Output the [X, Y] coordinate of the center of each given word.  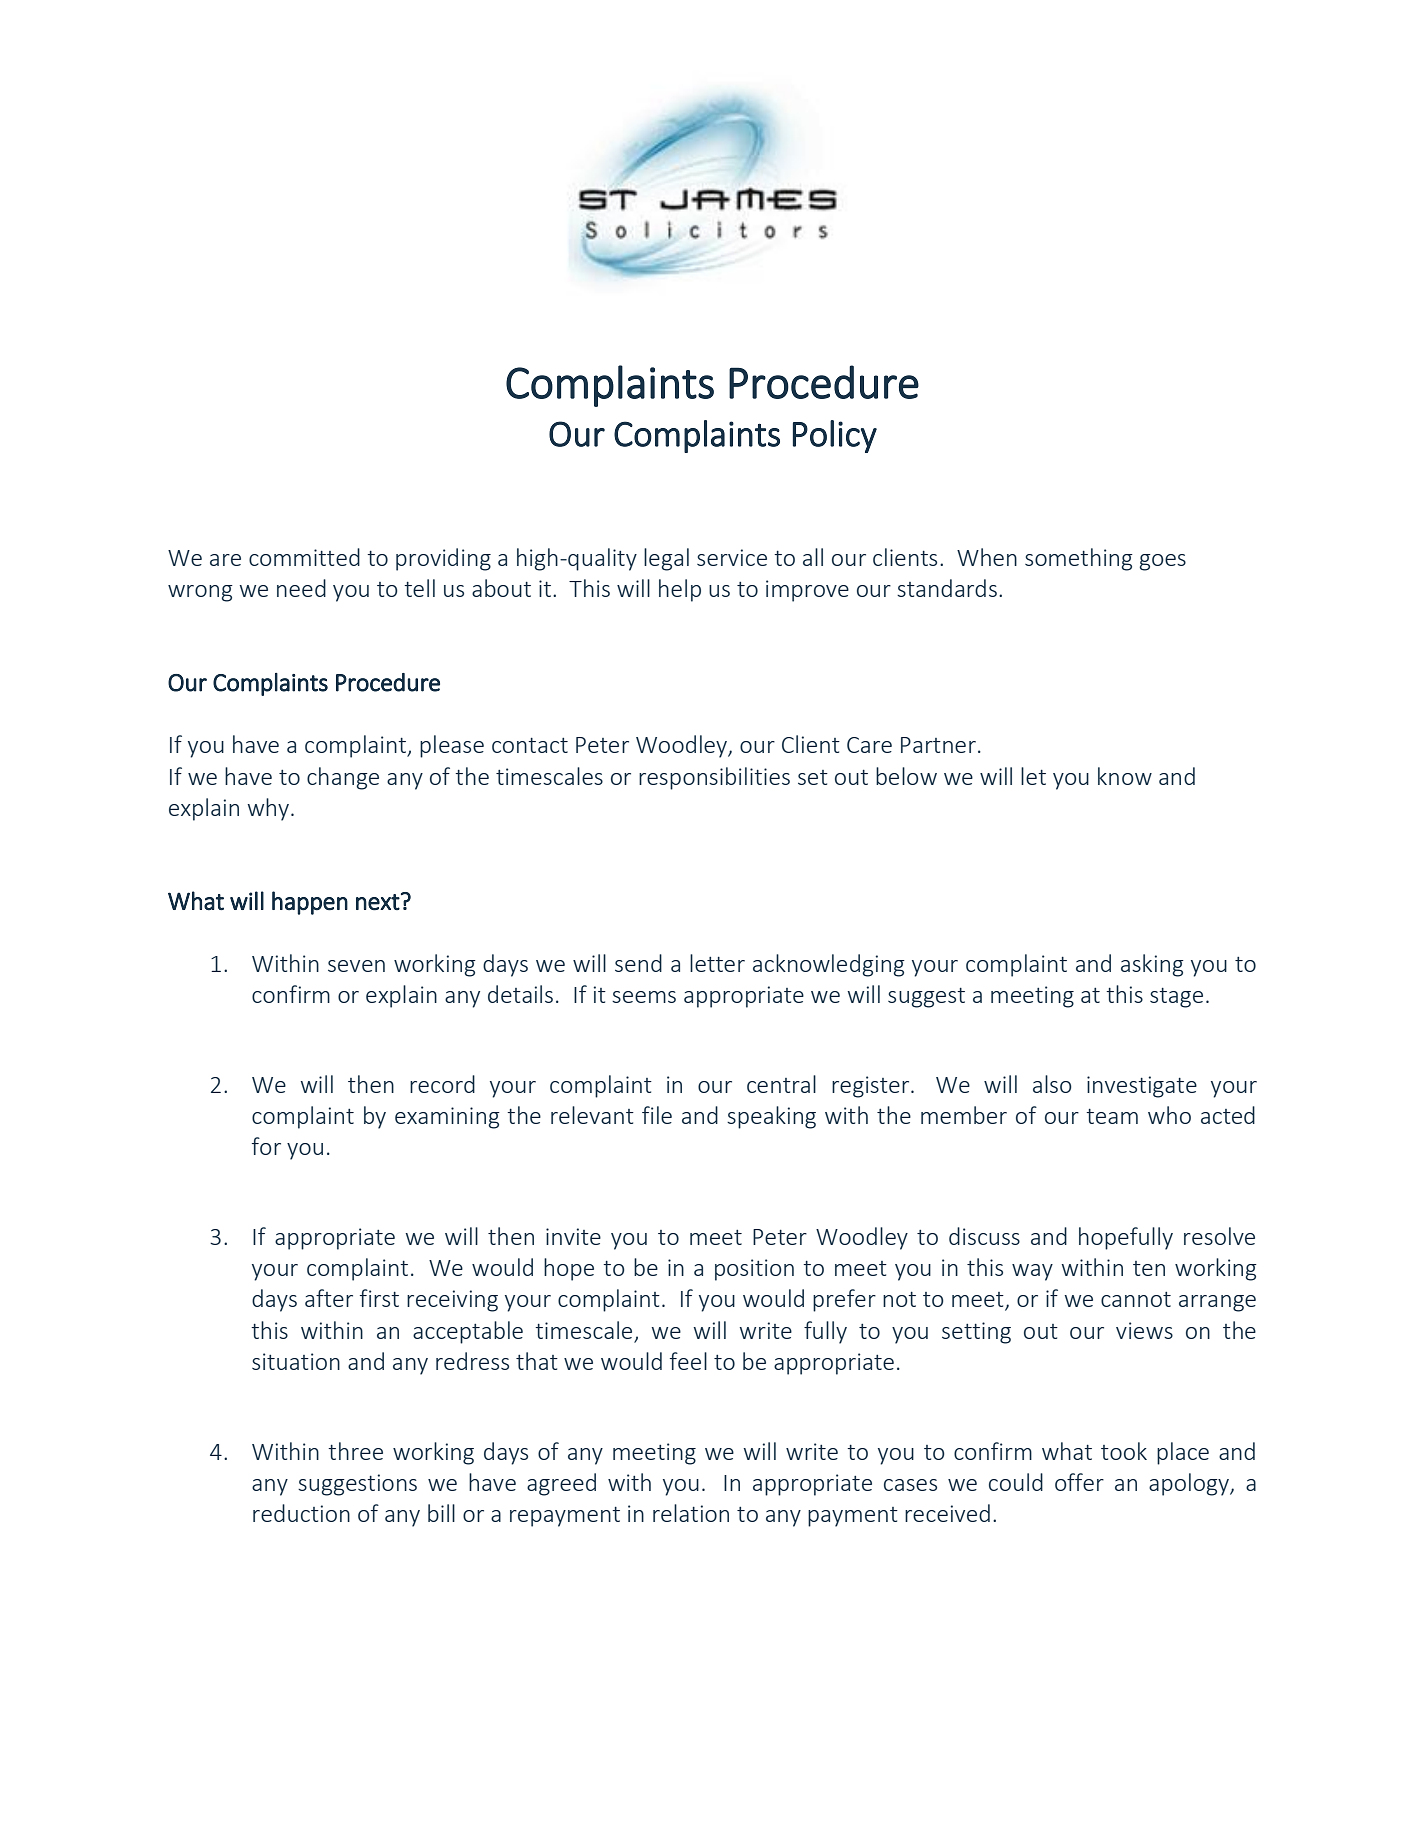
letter [717, 963]
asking [1152, 965]
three [355, 1451]
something [1079, 559]
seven [356, 966]
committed [304, 557]
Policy [835, 436]
